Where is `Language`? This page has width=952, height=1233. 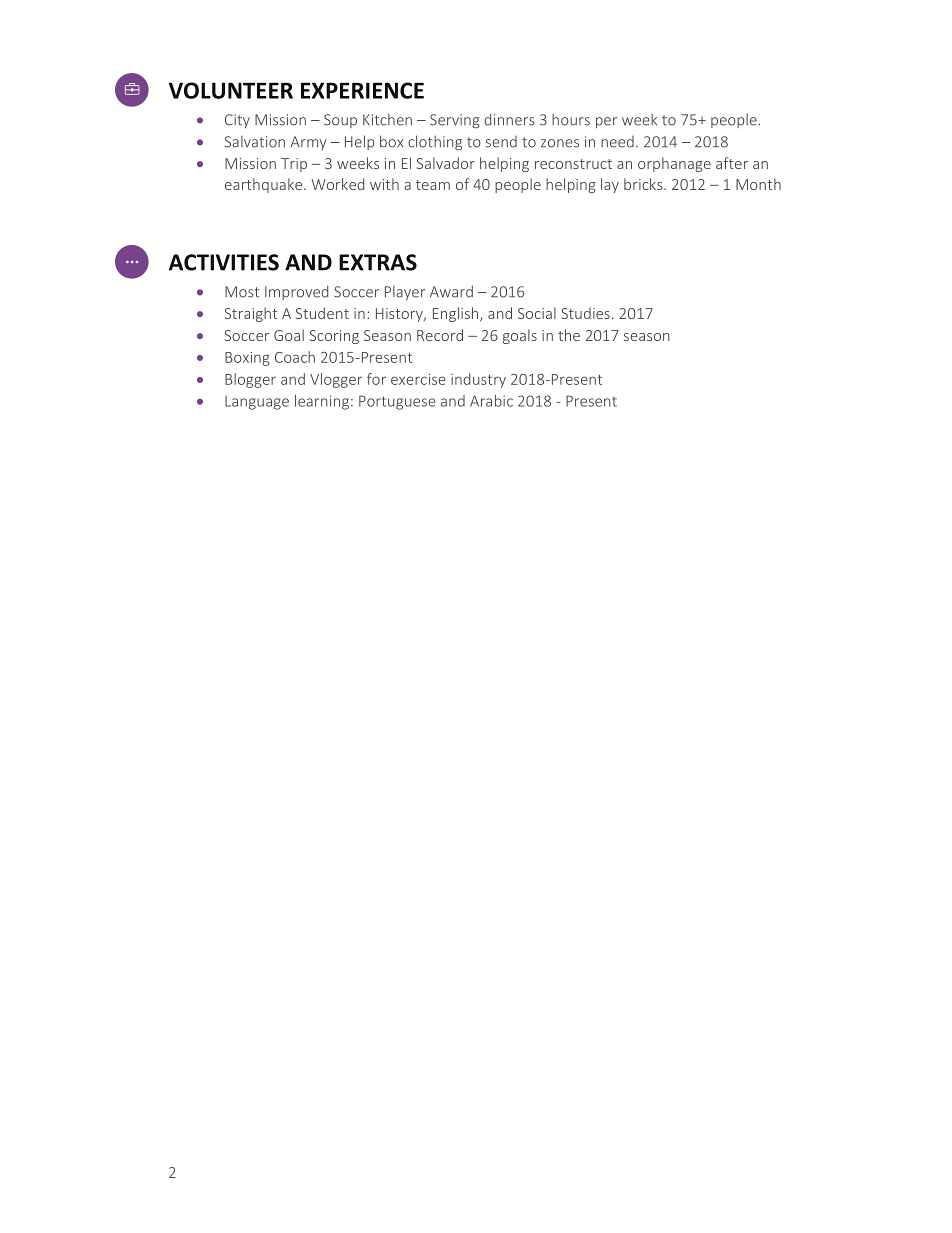
Language is located at coordinates (257, 403).
